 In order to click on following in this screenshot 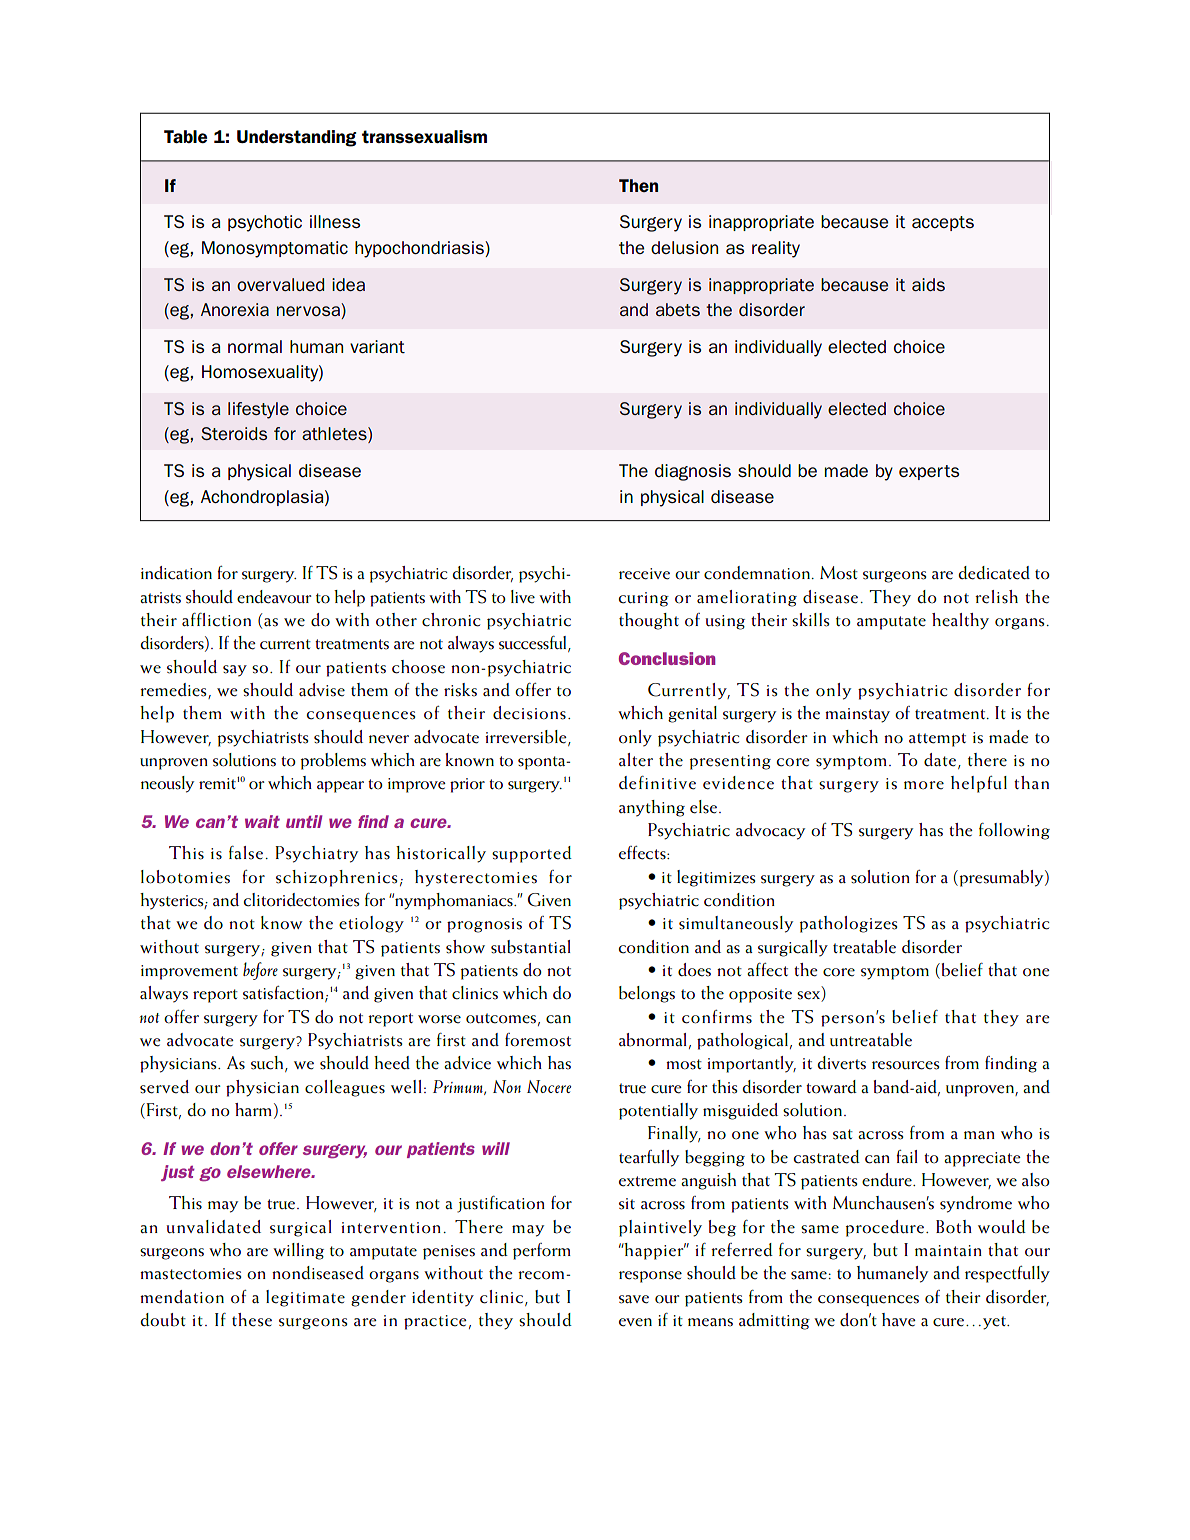, I will do `click(1014, 831)`.
